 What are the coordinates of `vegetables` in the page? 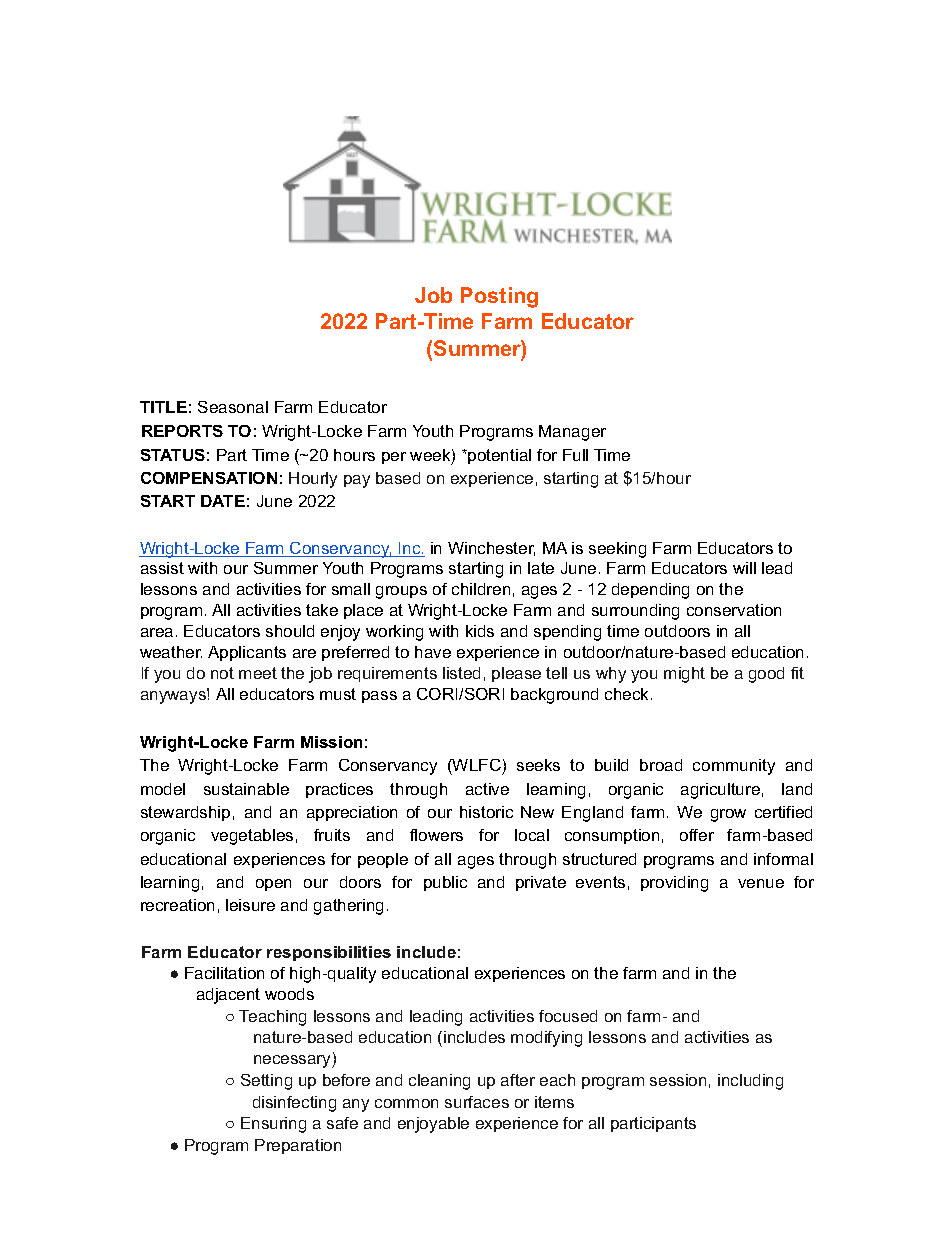 It's located at (252, 837).
